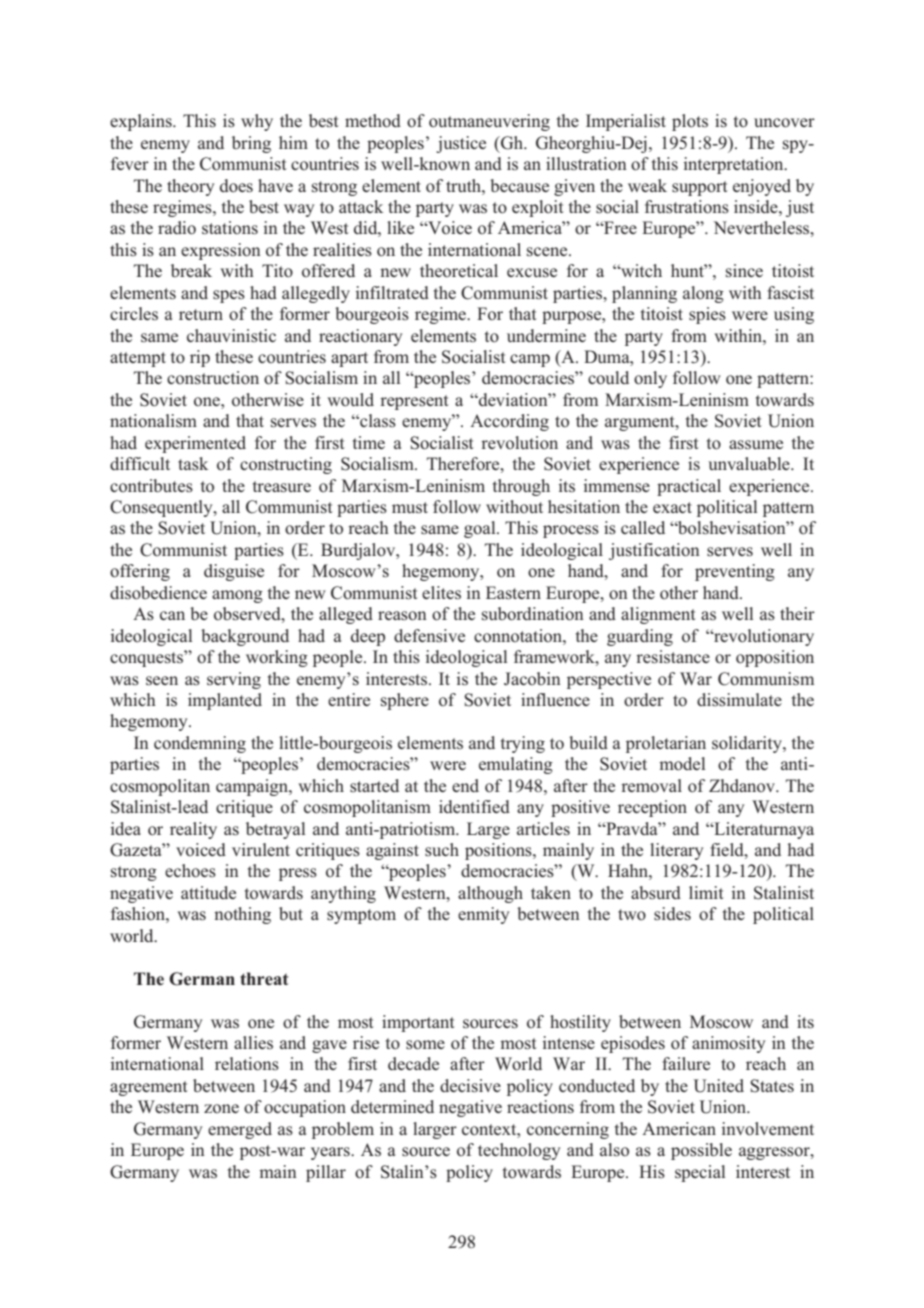 Image resolution: width=924 pixels, height=1308 pixels. I want to click on interpretation, so click(735, 165).
